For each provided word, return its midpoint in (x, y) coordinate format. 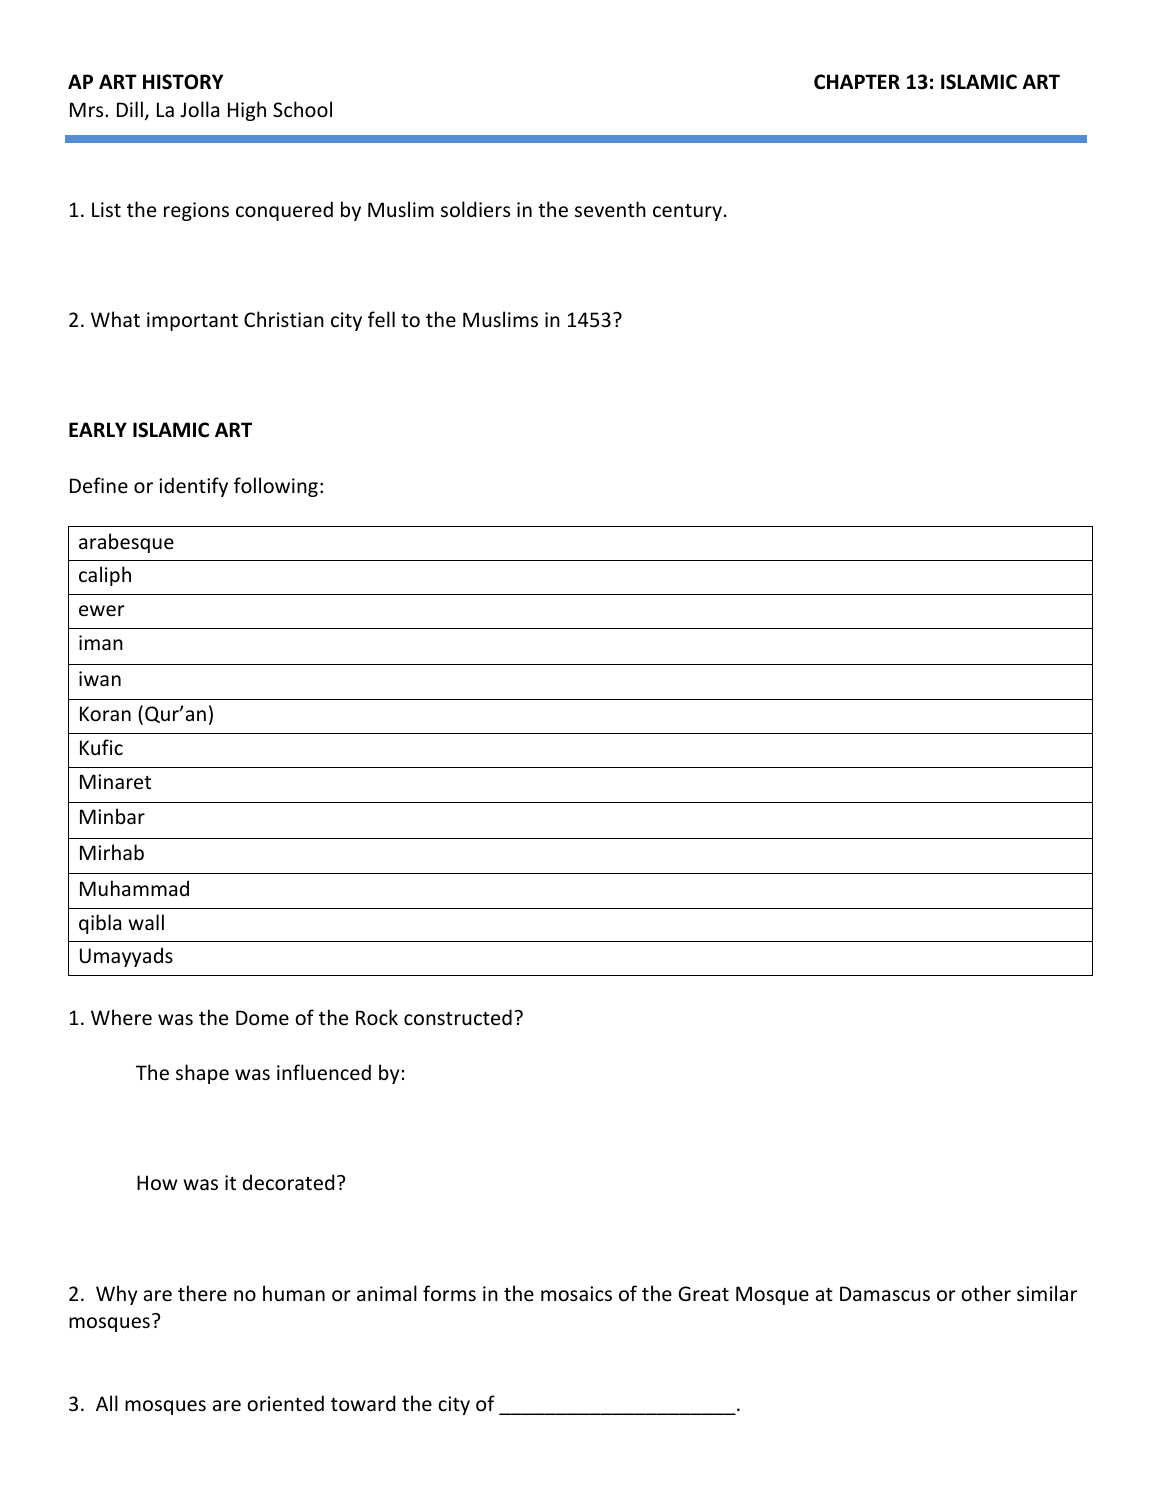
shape (202, 1074)
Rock (377, 1017)
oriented (285, 1403)
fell (381, 319)
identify (193, 487)
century (687, 212)
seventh (610, 209)
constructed (458, 1017)
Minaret (115, 781)
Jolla (199, 109)
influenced (324, 1072)
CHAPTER (857, 82)
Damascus (885, 1294)
